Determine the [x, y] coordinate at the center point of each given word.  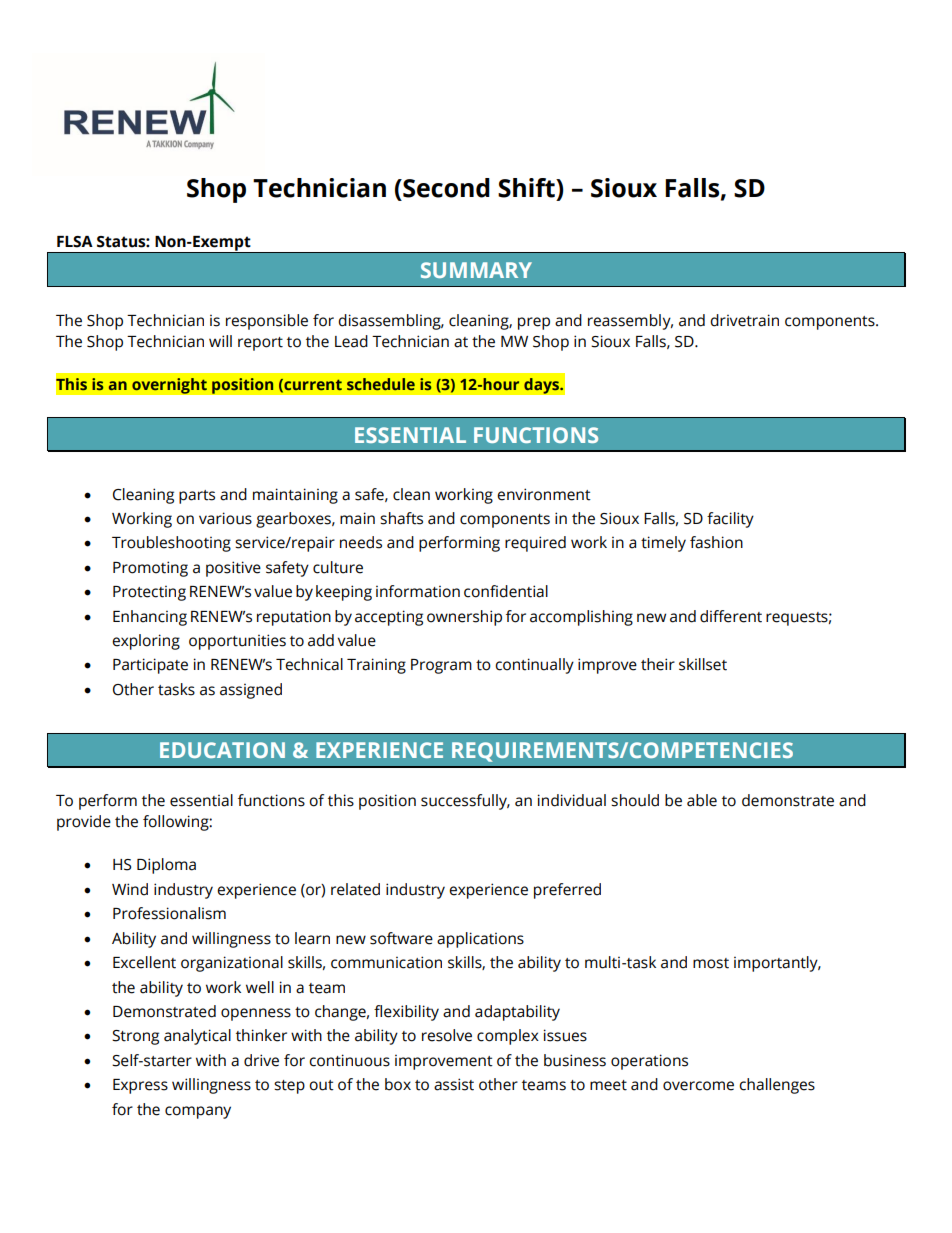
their [658, 664]
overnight [169, 386]
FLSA [75, 242]
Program [441, 666]
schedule [381, 384]
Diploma [166, 866]
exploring [146, 642]
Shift [527, 188]
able [702, 800]
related [355, 889]
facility [730, 520]
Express [140, 1086]
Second [445, 188]
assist [454, 1084]
